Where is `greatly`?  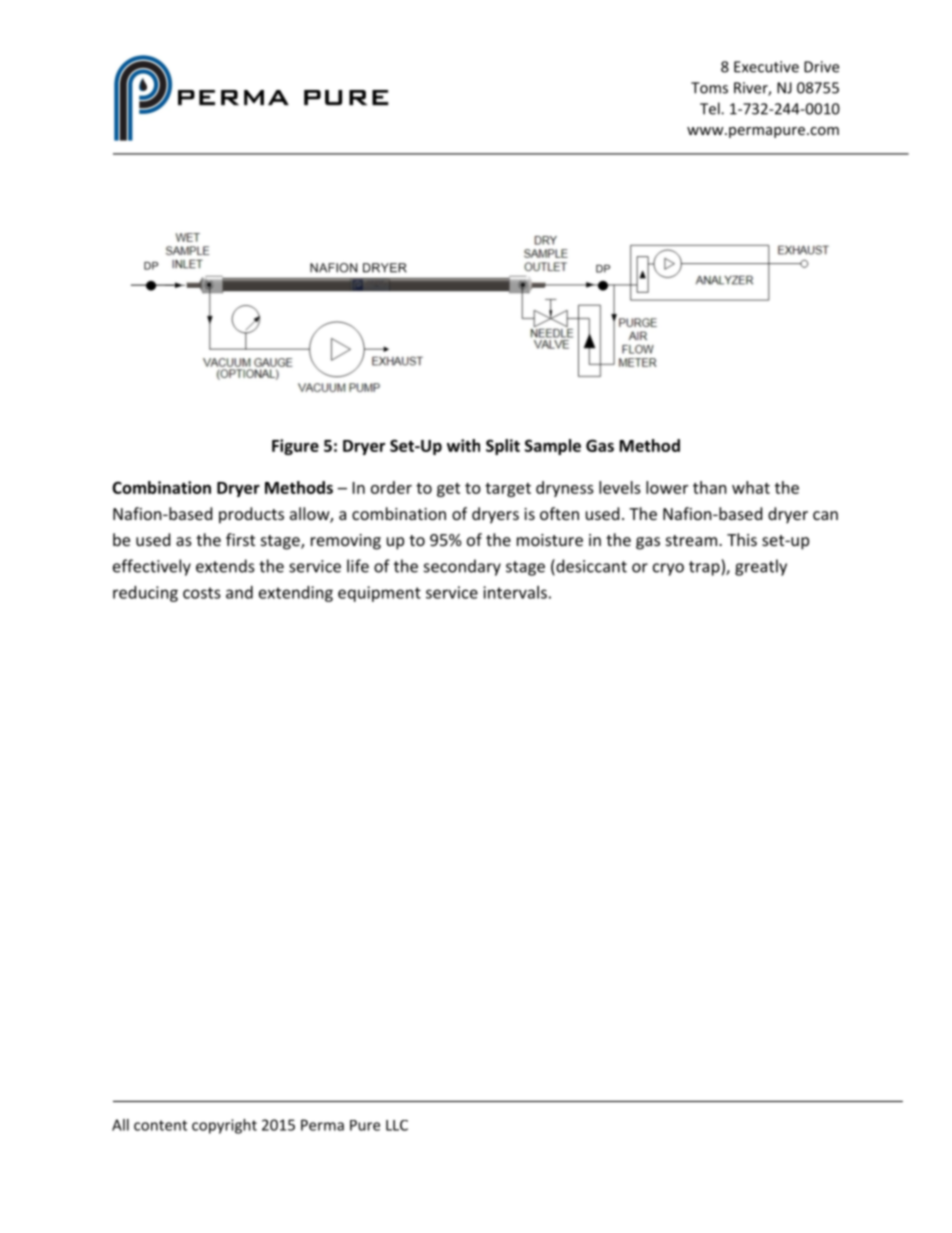 greatly is located at coordinates (761, 567).
